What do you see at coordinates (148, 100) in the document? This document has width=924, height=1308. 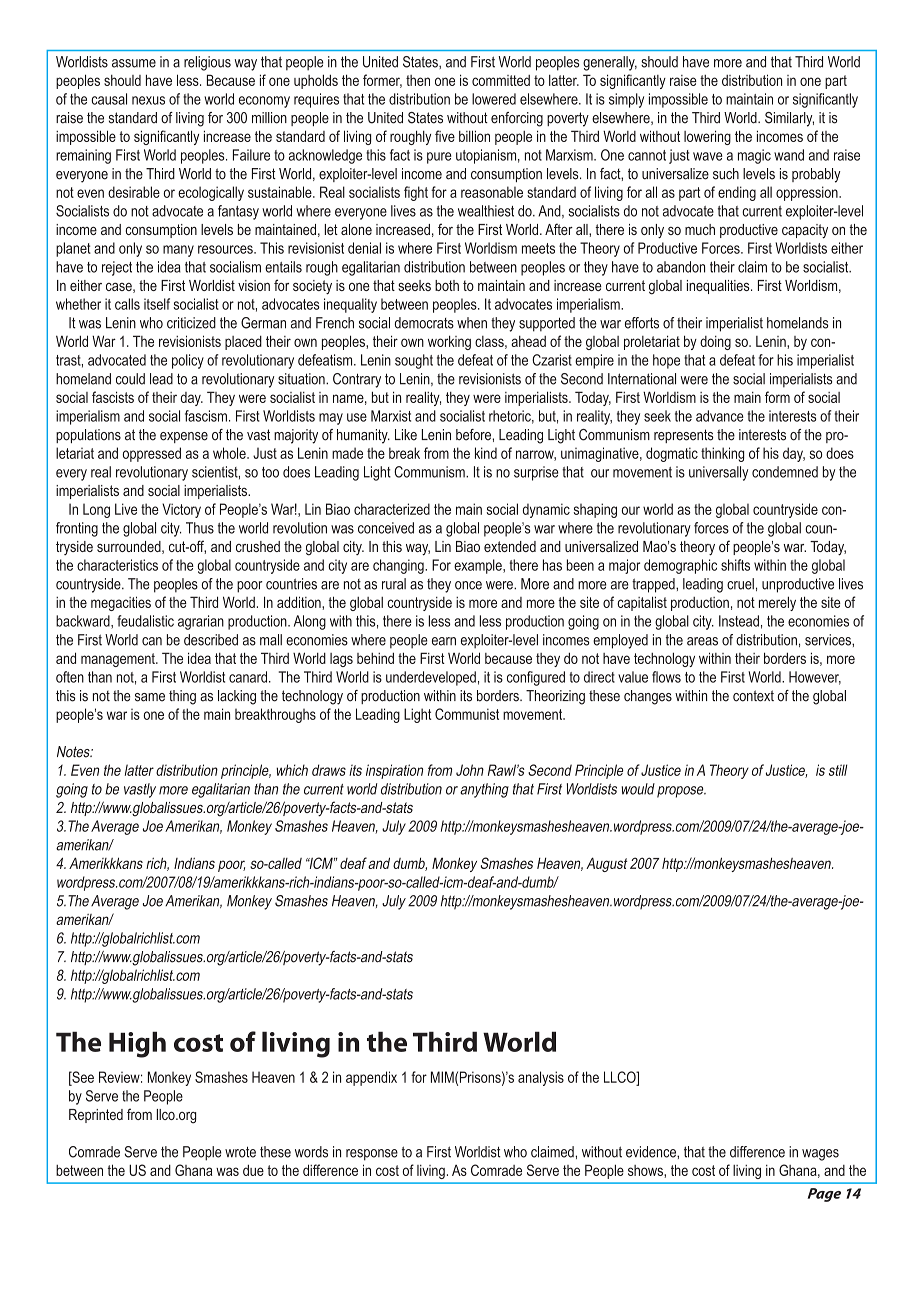 I see `nexus` at bounding box center [148, 100].
